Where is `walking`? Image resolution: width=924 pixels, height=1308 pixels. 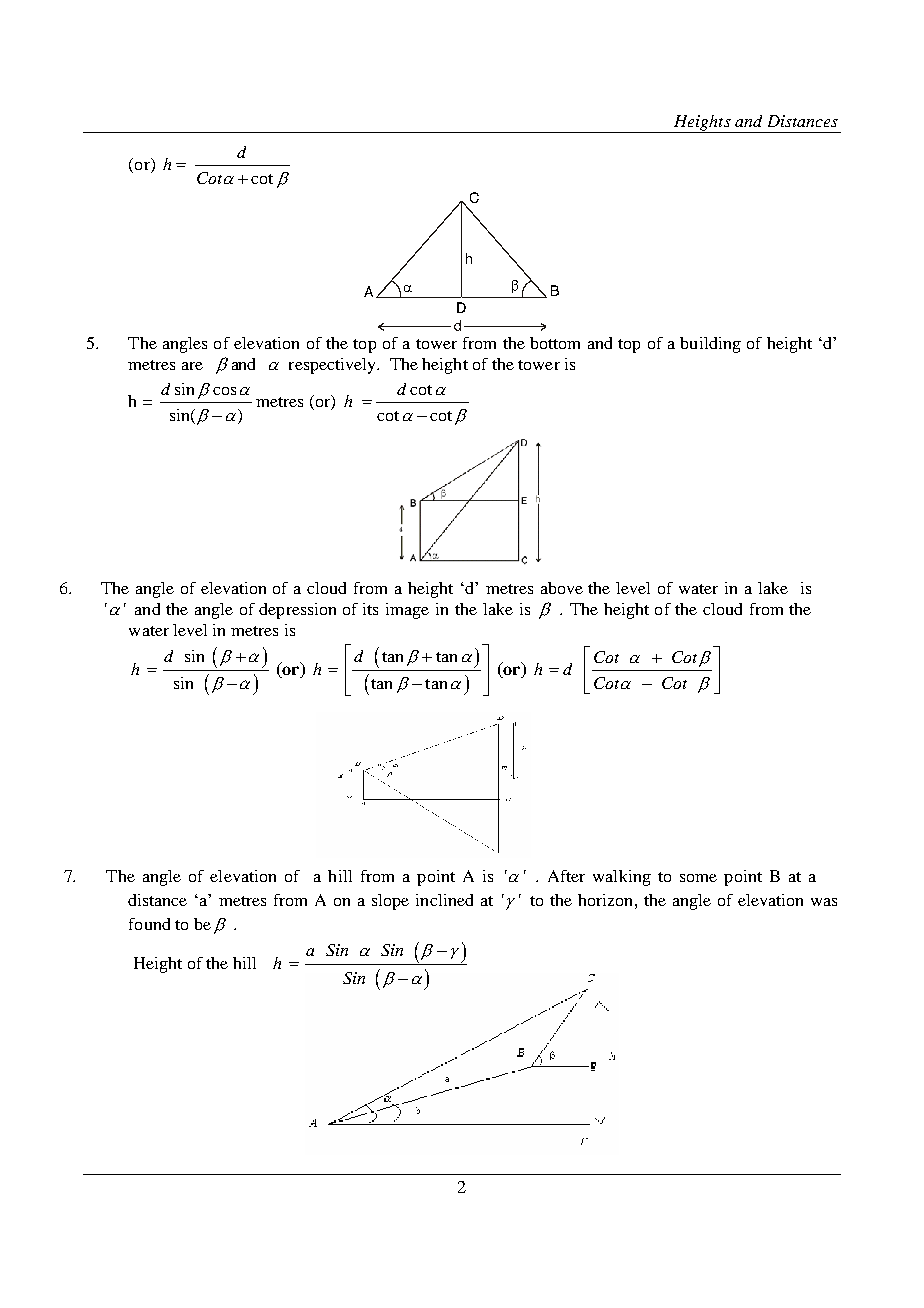 walking is located at coordinates (622, 878).
